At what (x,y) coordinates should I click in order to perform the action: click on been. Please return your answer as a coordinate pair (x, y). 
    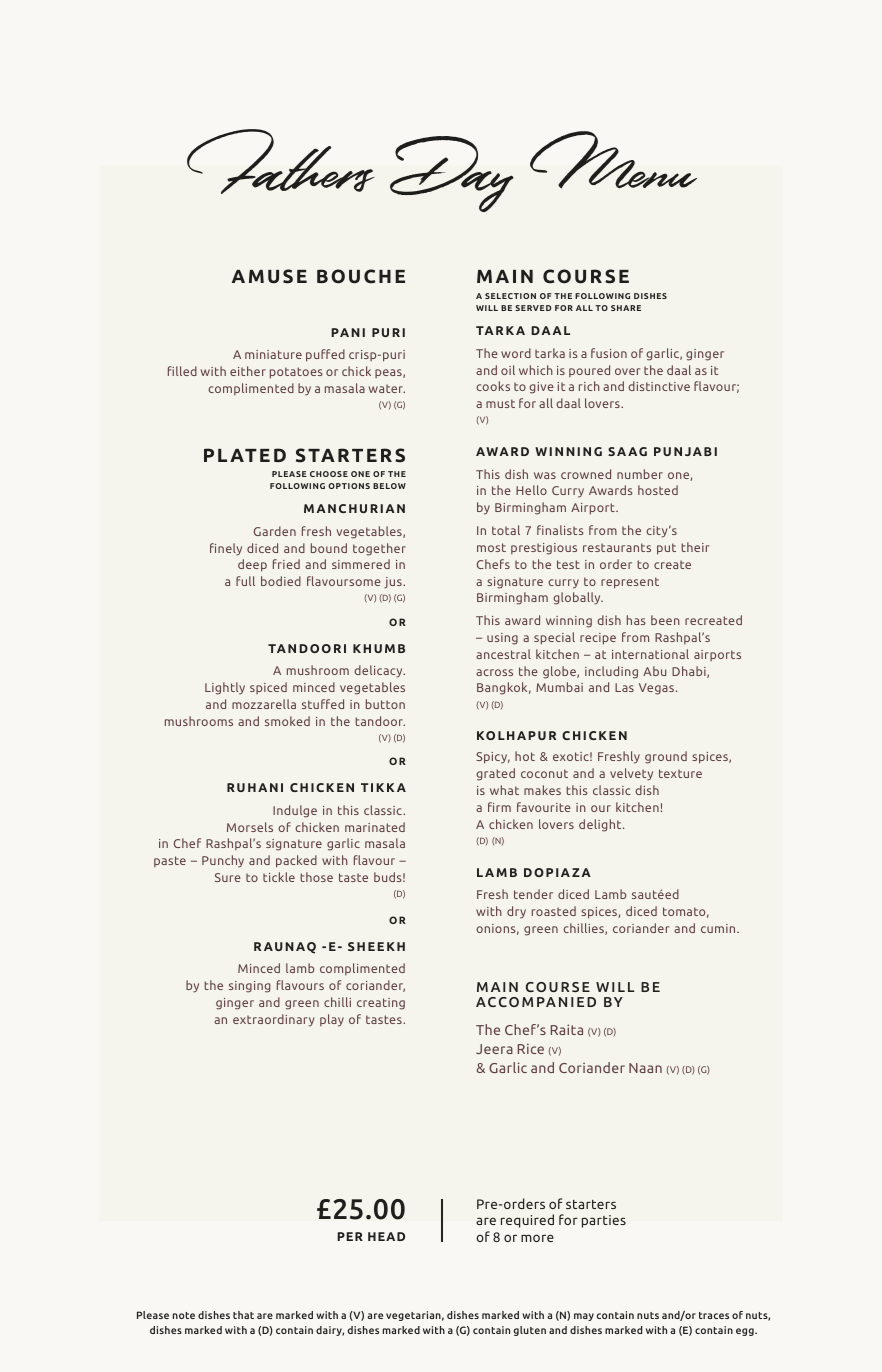
    Looking at the image, I should click on (665, 620).
